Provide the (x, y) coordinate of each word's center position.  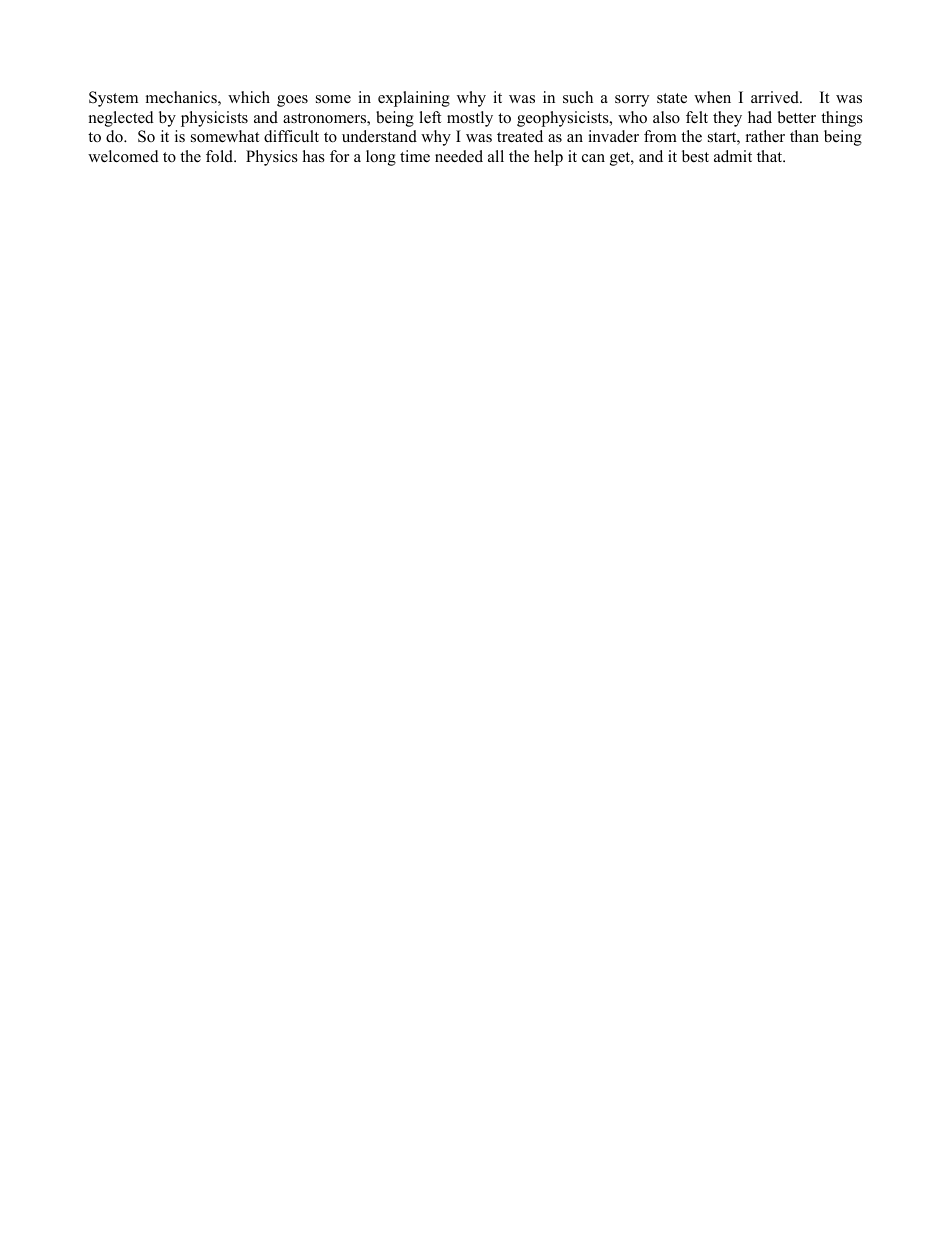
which (249, 97)
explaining (414, 99)
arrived (776, 97)
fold (221, 156)
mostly (470, 119)
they (727, 119)
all (496, 156)
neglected (121, 119)
